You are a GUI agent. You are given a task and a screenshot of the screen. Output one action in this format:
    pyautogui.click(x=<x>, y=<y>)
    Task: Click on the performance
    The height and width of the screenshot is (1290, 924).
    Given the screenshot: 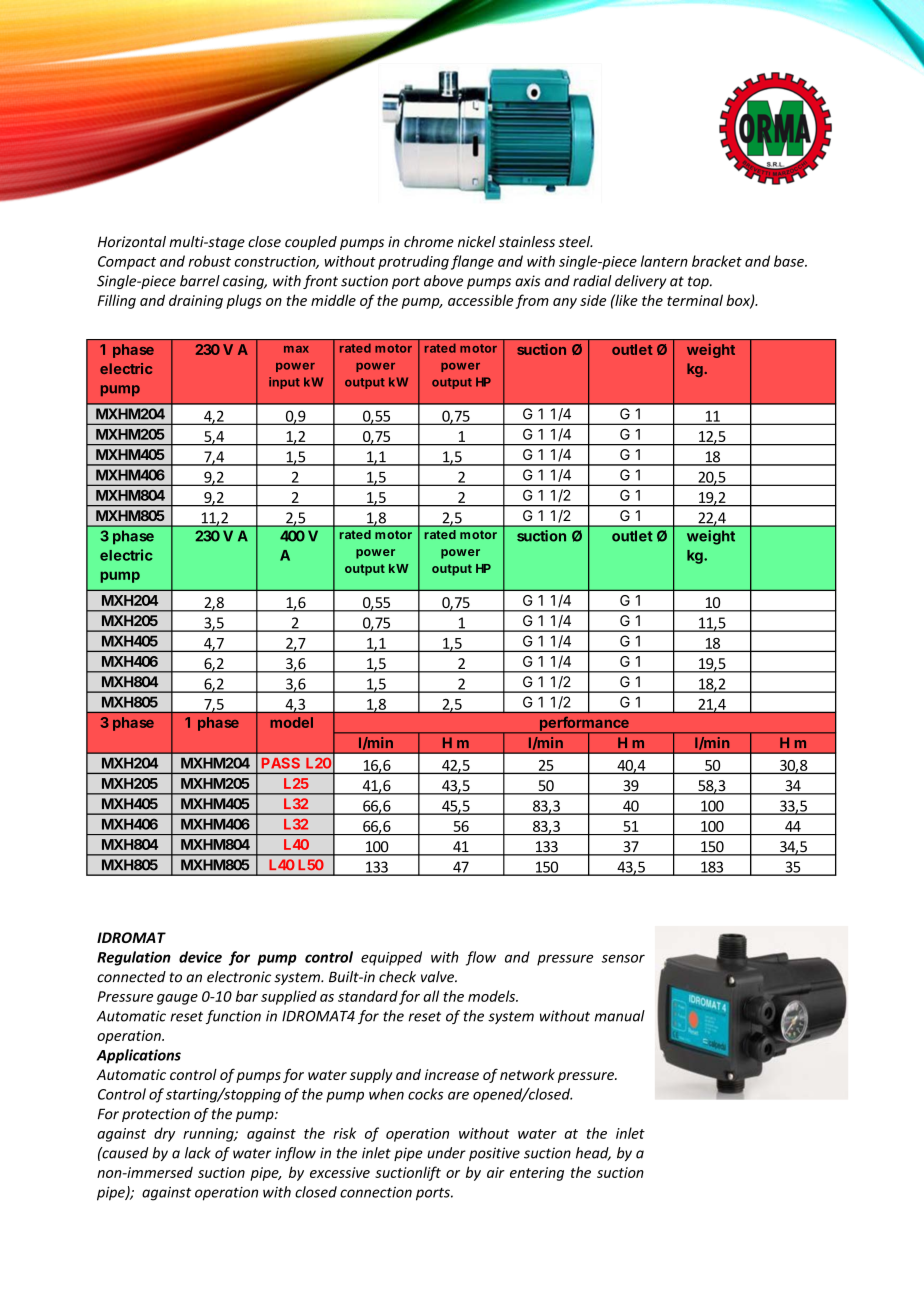 What is the action you would take?
    pyautogui.click(x=584, y=725)
